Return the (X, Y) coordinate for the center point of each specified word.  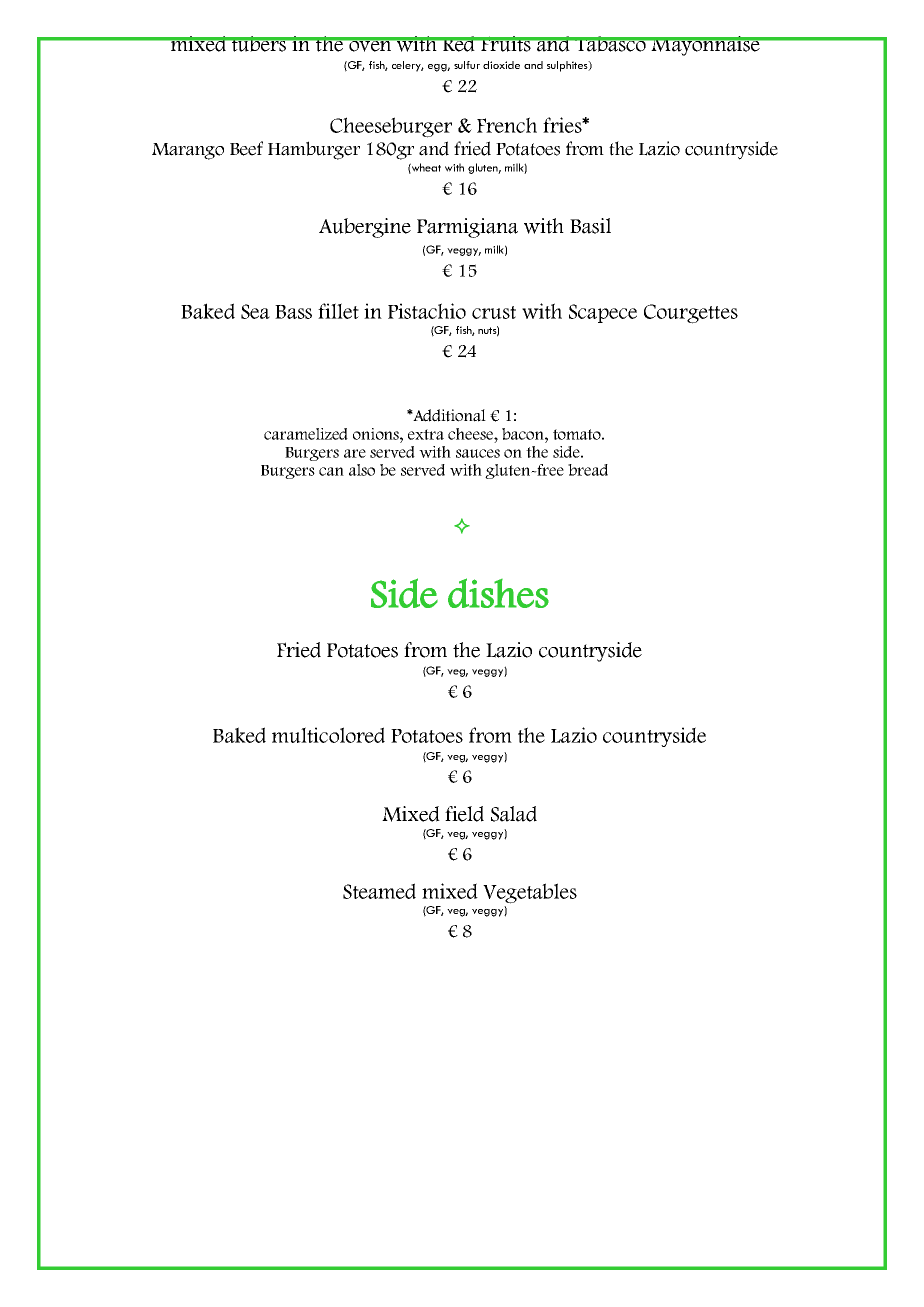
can (331, 471)
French (507, 125)
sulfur (467, 65)
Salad (514, 814)
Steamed (379, 891)
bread (588, 470)
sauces (478, 453)
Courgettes (691, 314)
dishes (498, 593)
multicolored (328, 735)
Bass (293, 312)
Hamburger (314, 150)
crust (494, 312)
